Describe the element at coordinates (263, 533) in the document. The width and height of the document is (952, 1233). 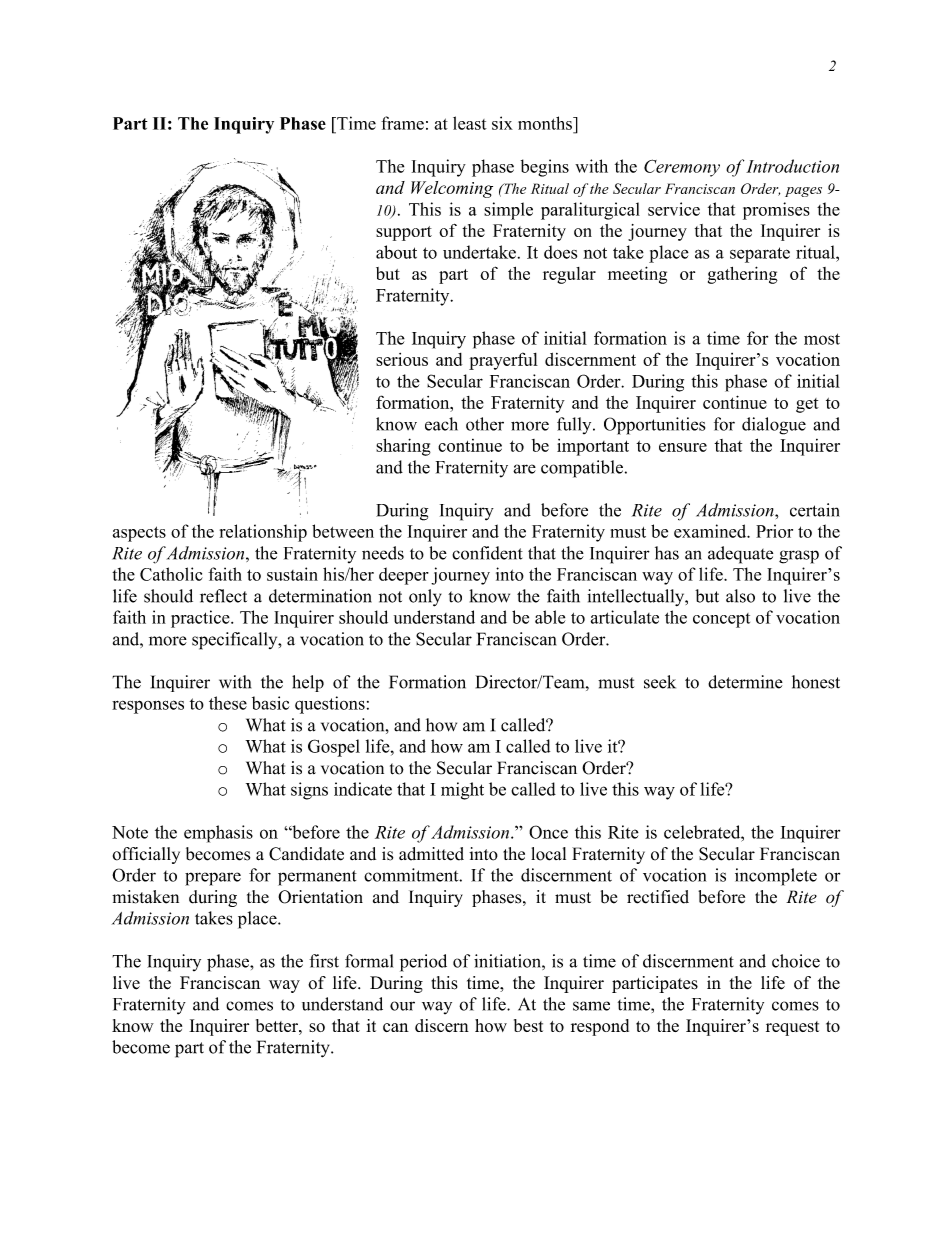
I see `relationship` at that location.
